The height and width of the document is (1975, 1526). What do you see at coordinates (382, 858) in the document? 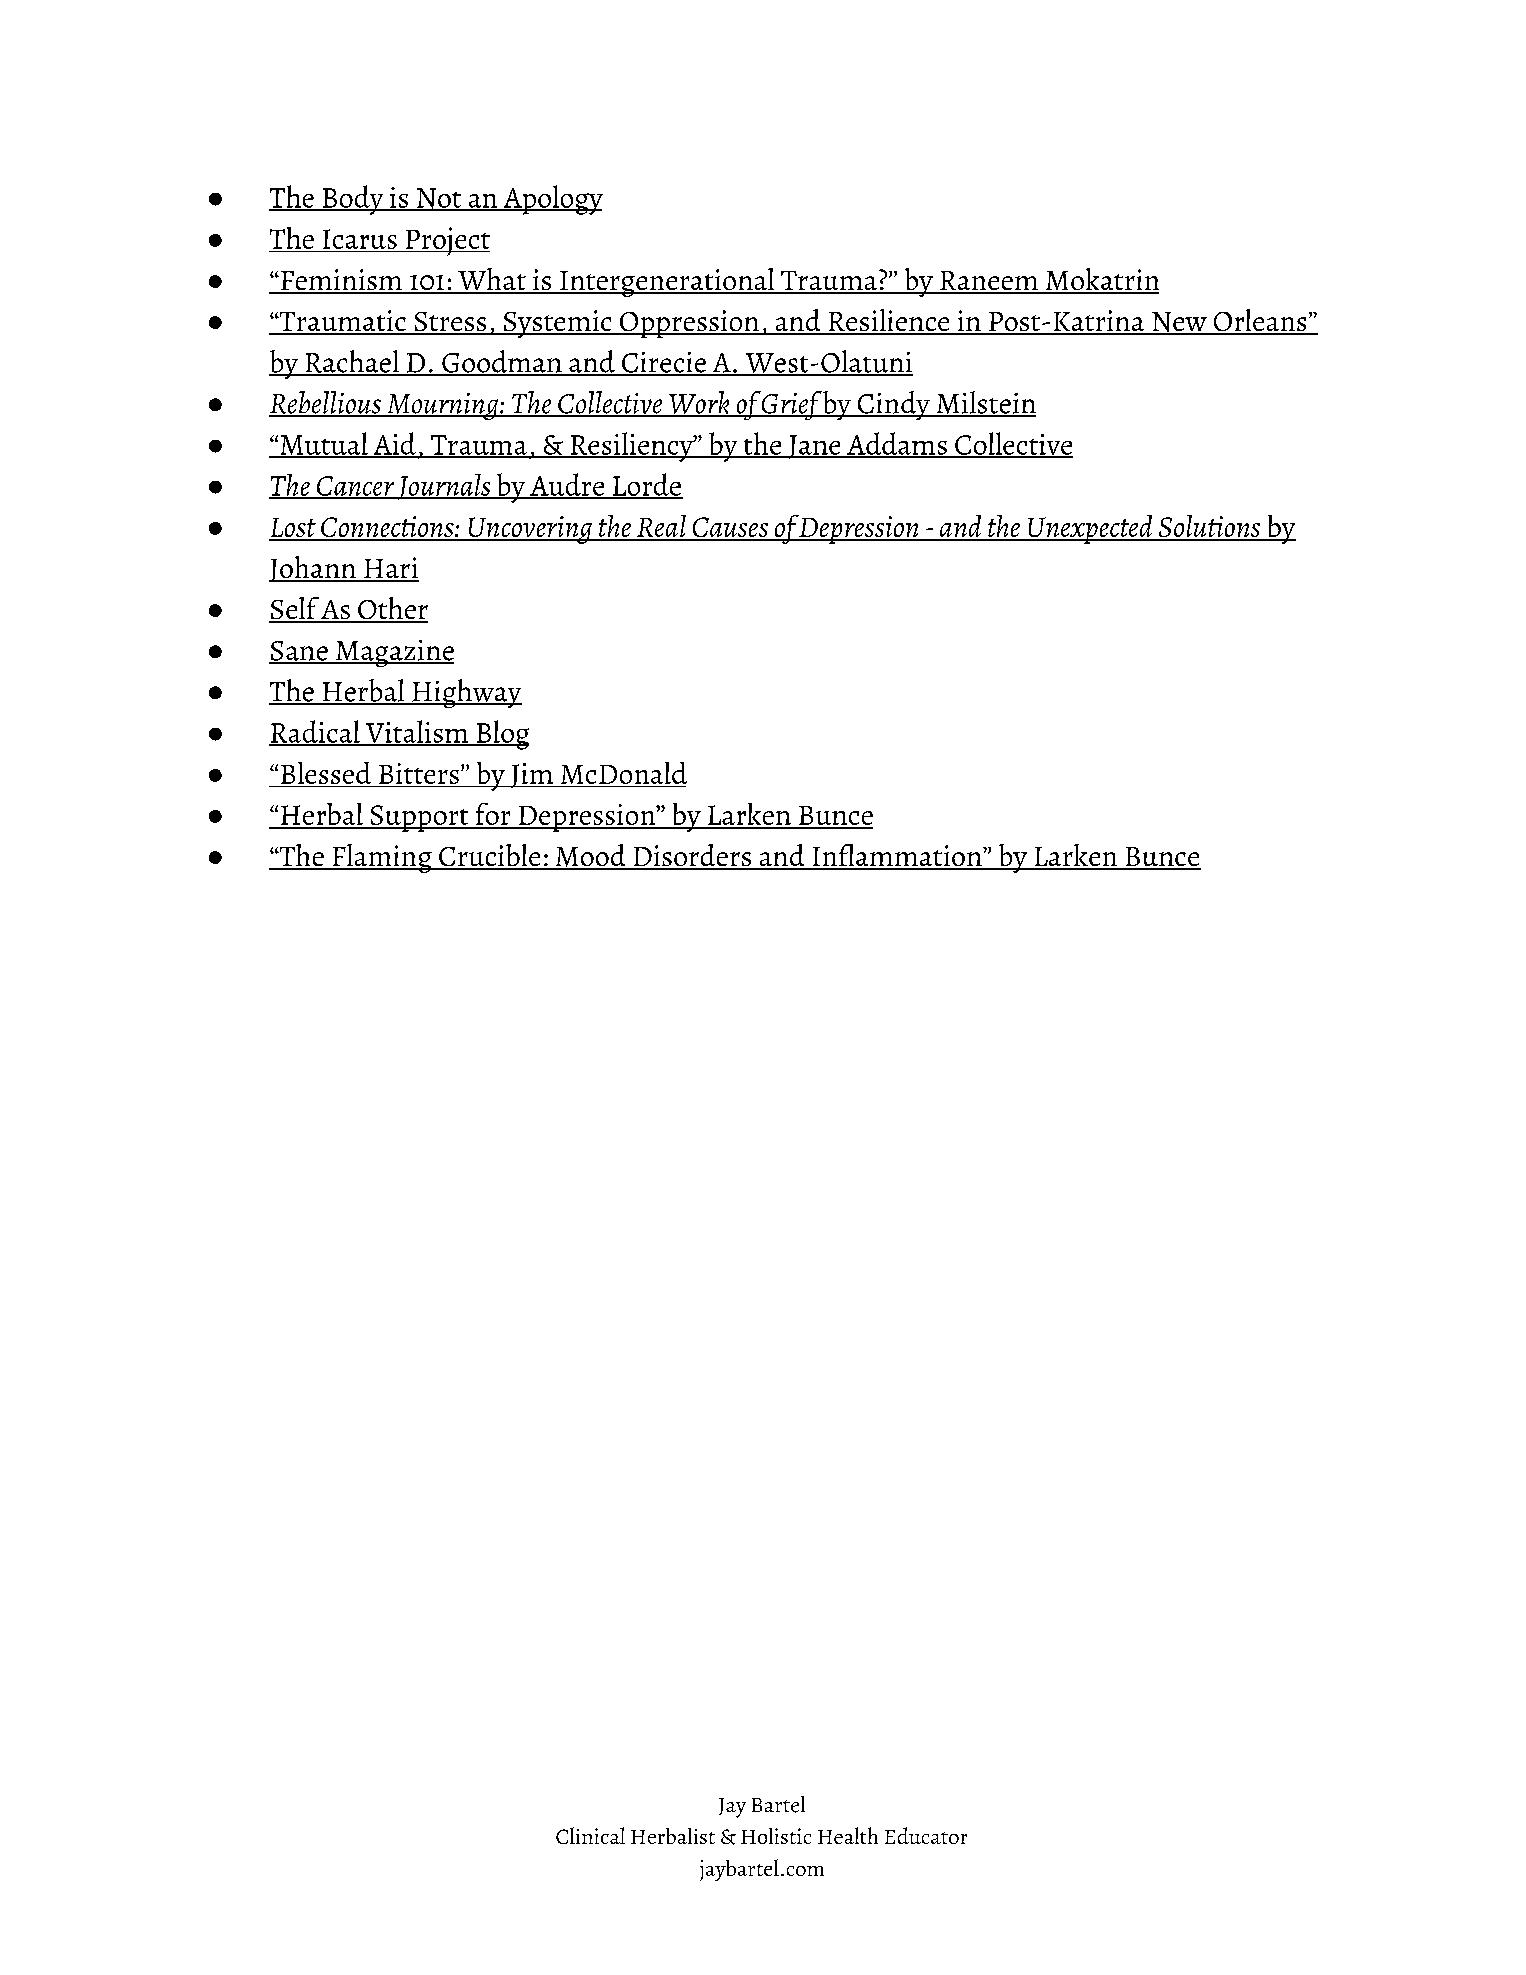
I see `Flaming` at bounding box center [382, 858].
